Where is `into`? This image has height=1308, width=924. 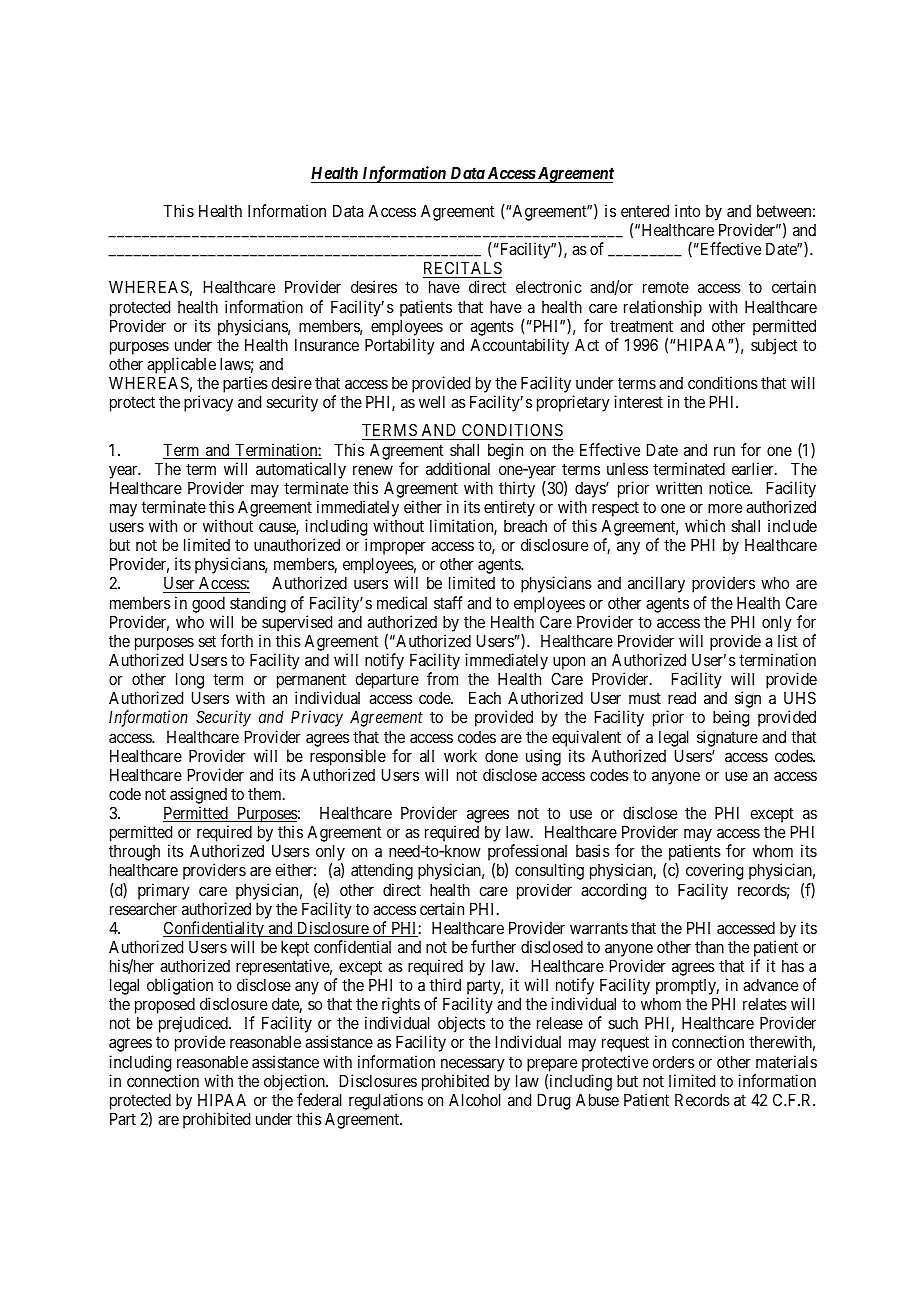 into is located at coordinates (687, 210).
